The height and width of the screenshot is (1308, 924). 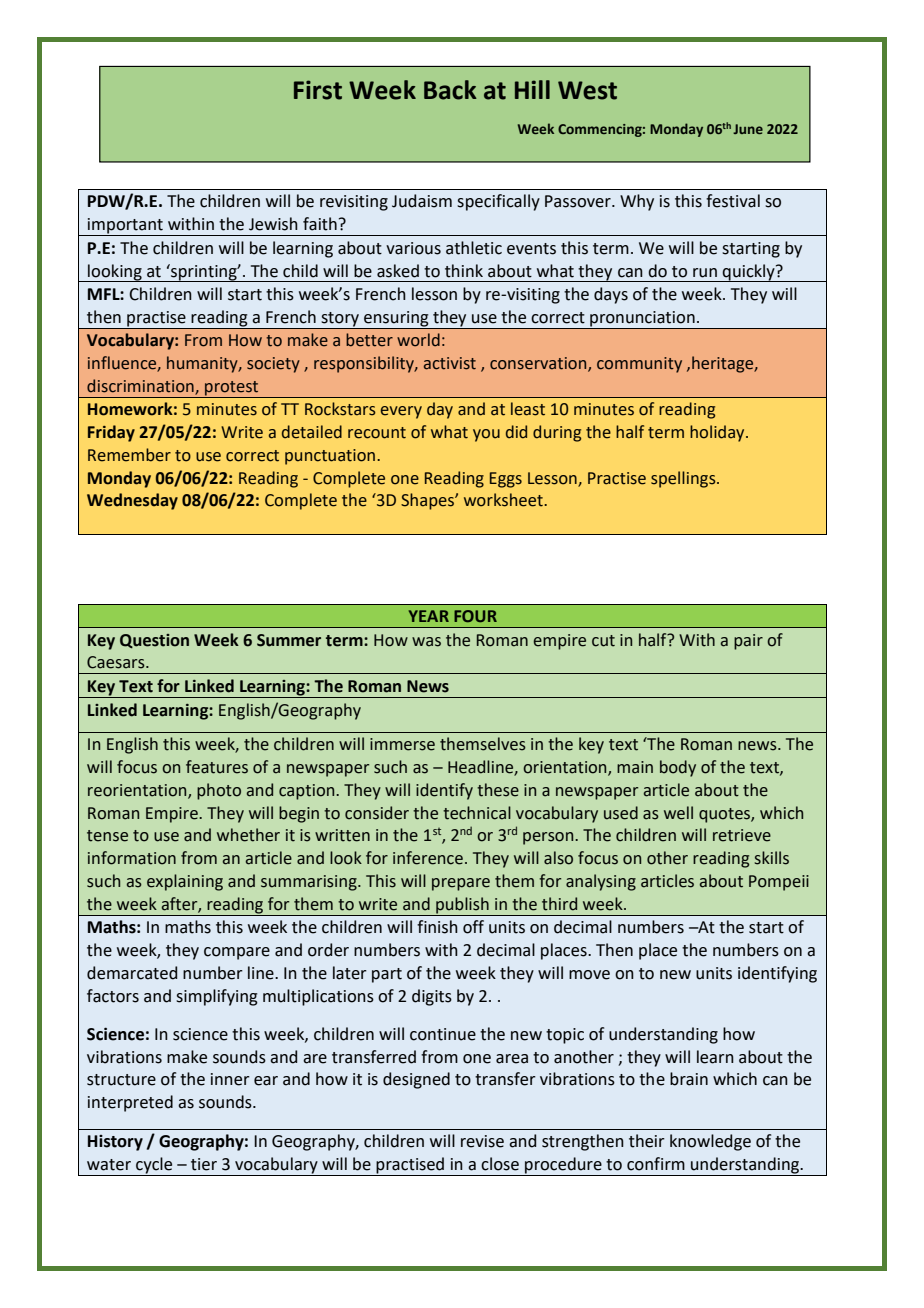 I want to click on technical, so click(x=477, y=813).
